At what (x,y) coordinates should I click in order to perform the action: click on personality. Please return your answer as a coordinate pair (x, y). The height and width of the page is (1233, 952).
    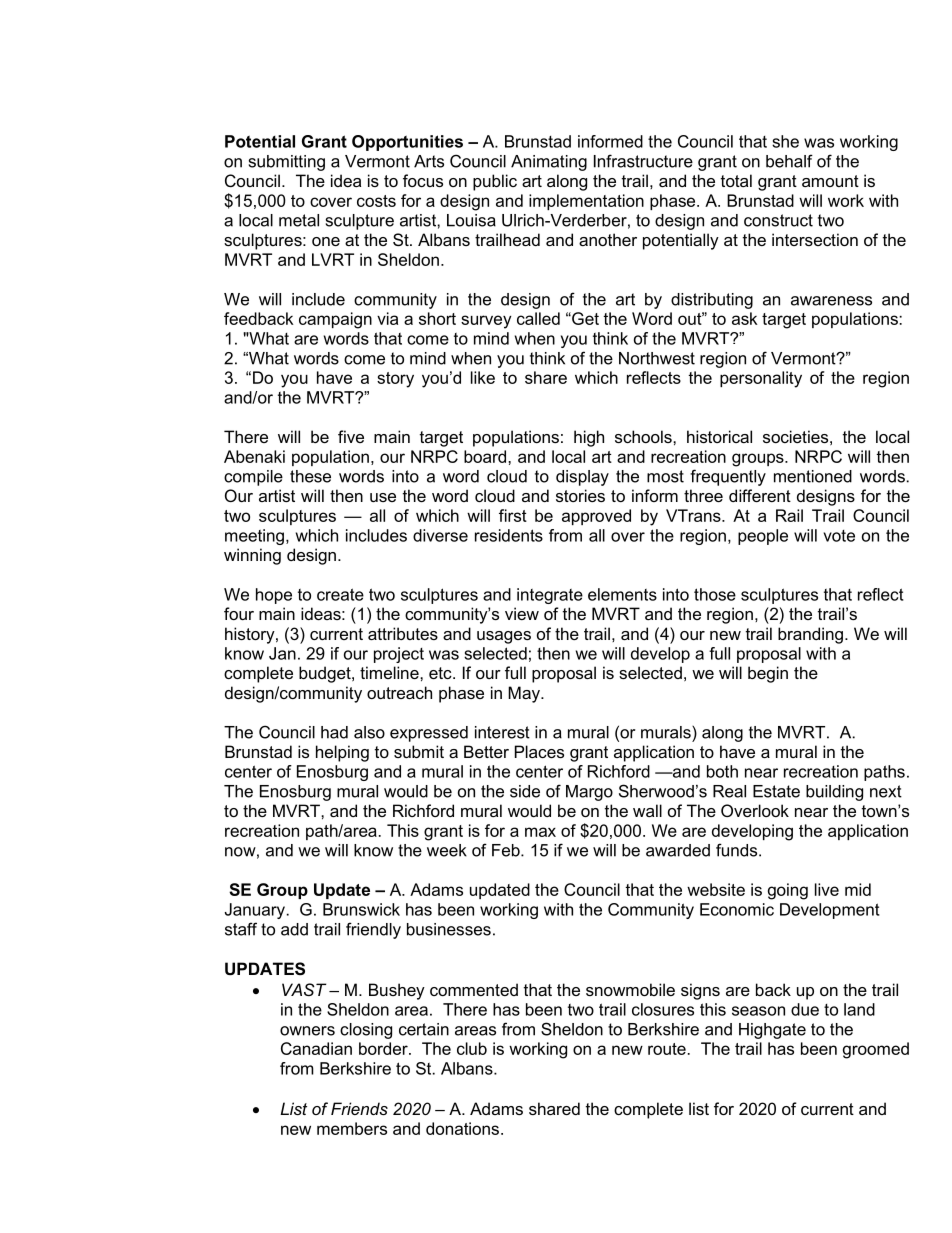
    Looking at the image, I should click on (761, 379).
